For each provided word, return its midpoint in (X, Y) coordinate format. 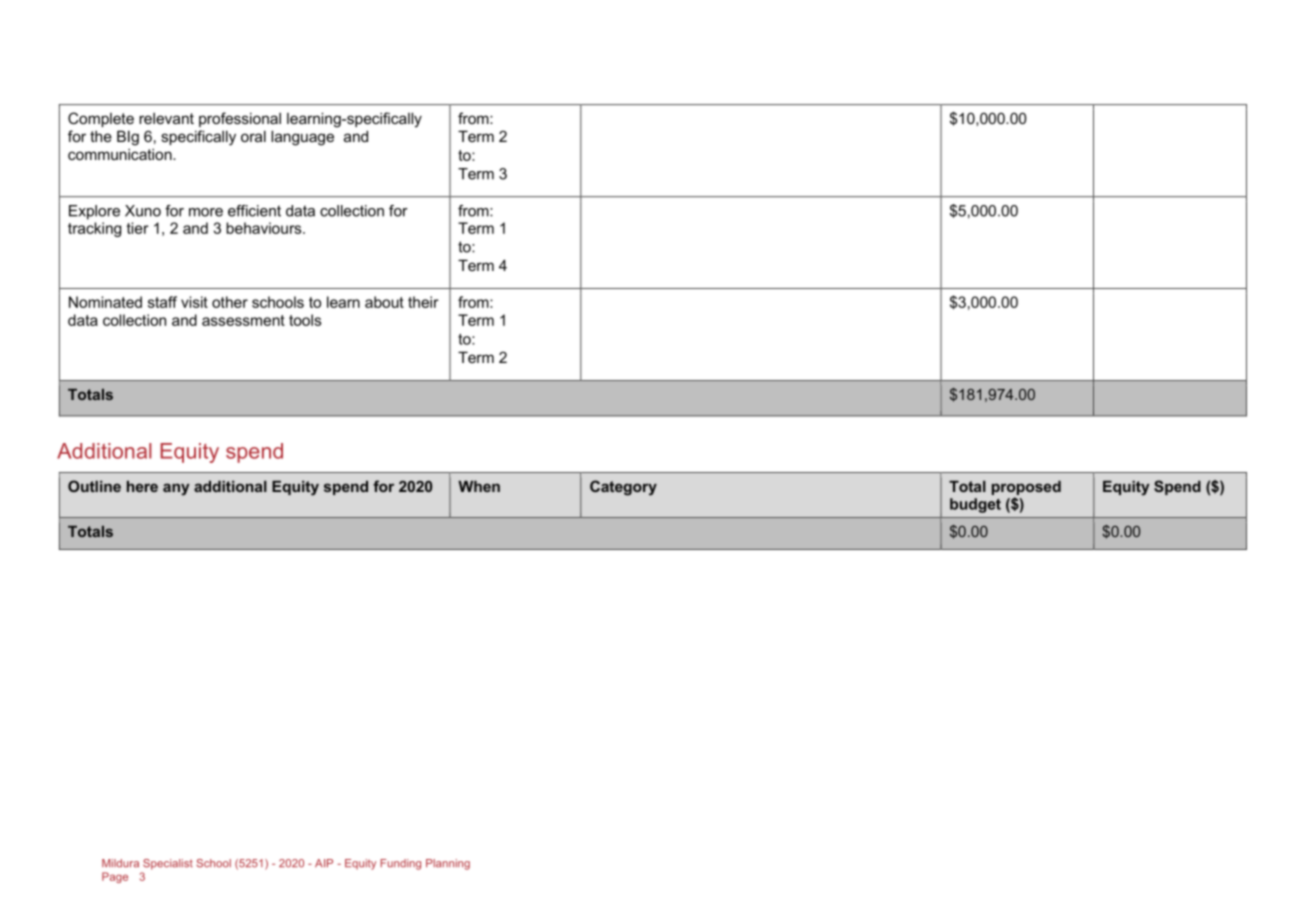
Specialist (168, 864)
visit (194, 302)
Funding (400, 864)
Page (115, 877)
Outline (94, 486)
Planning (448, 864)
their (423, 302)
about (384, 302)
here (142, 486)
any (176, 489)
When (479, 486)
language (302, 138)
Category (623, 488)
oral (253, 136)
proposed (1026, 489)
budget (975, 505)
